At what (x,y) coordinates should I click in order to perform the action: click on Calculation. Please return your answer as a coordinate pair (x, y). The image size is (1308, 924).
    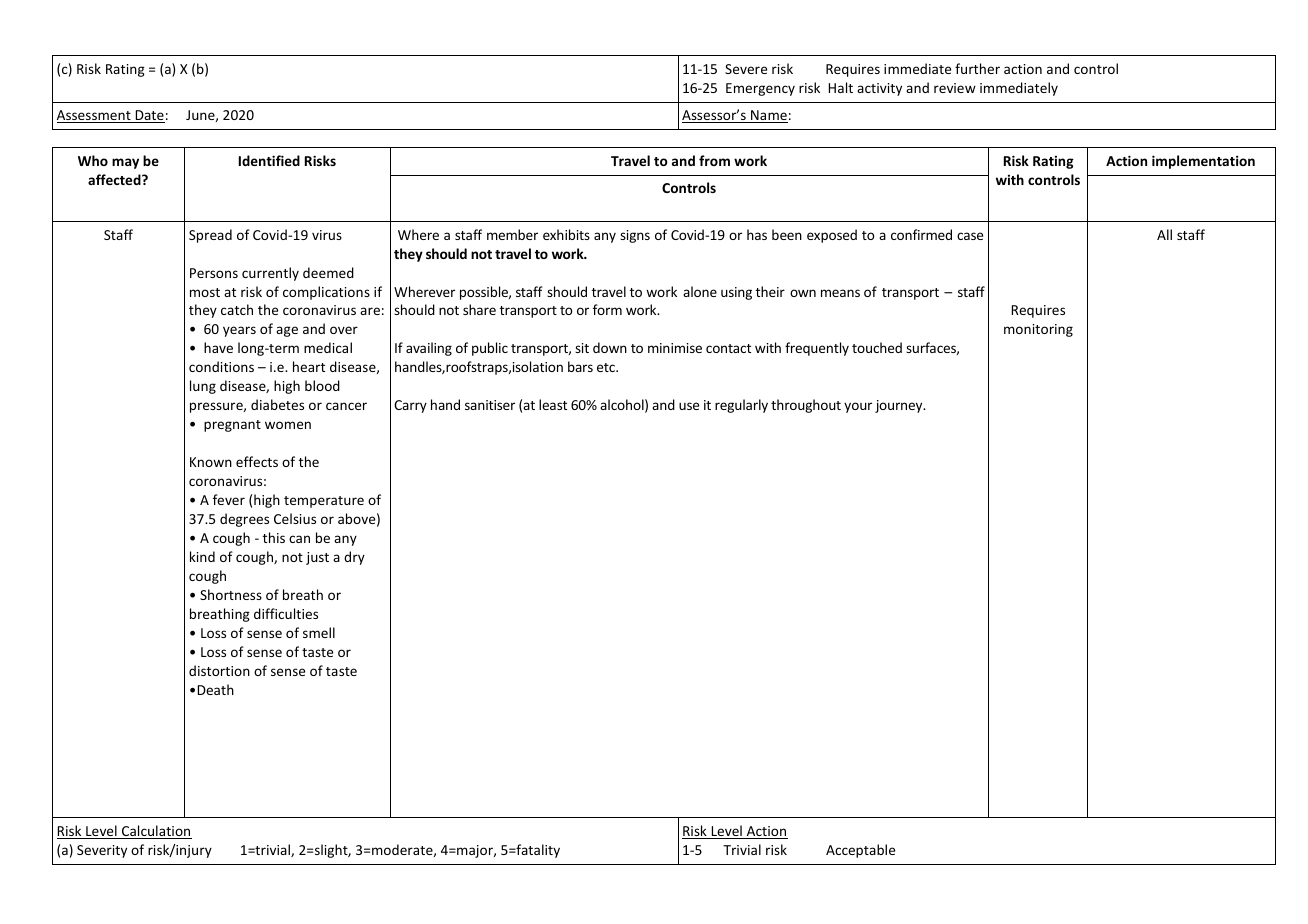
    Looking at the image, I should click on (156, 832).
